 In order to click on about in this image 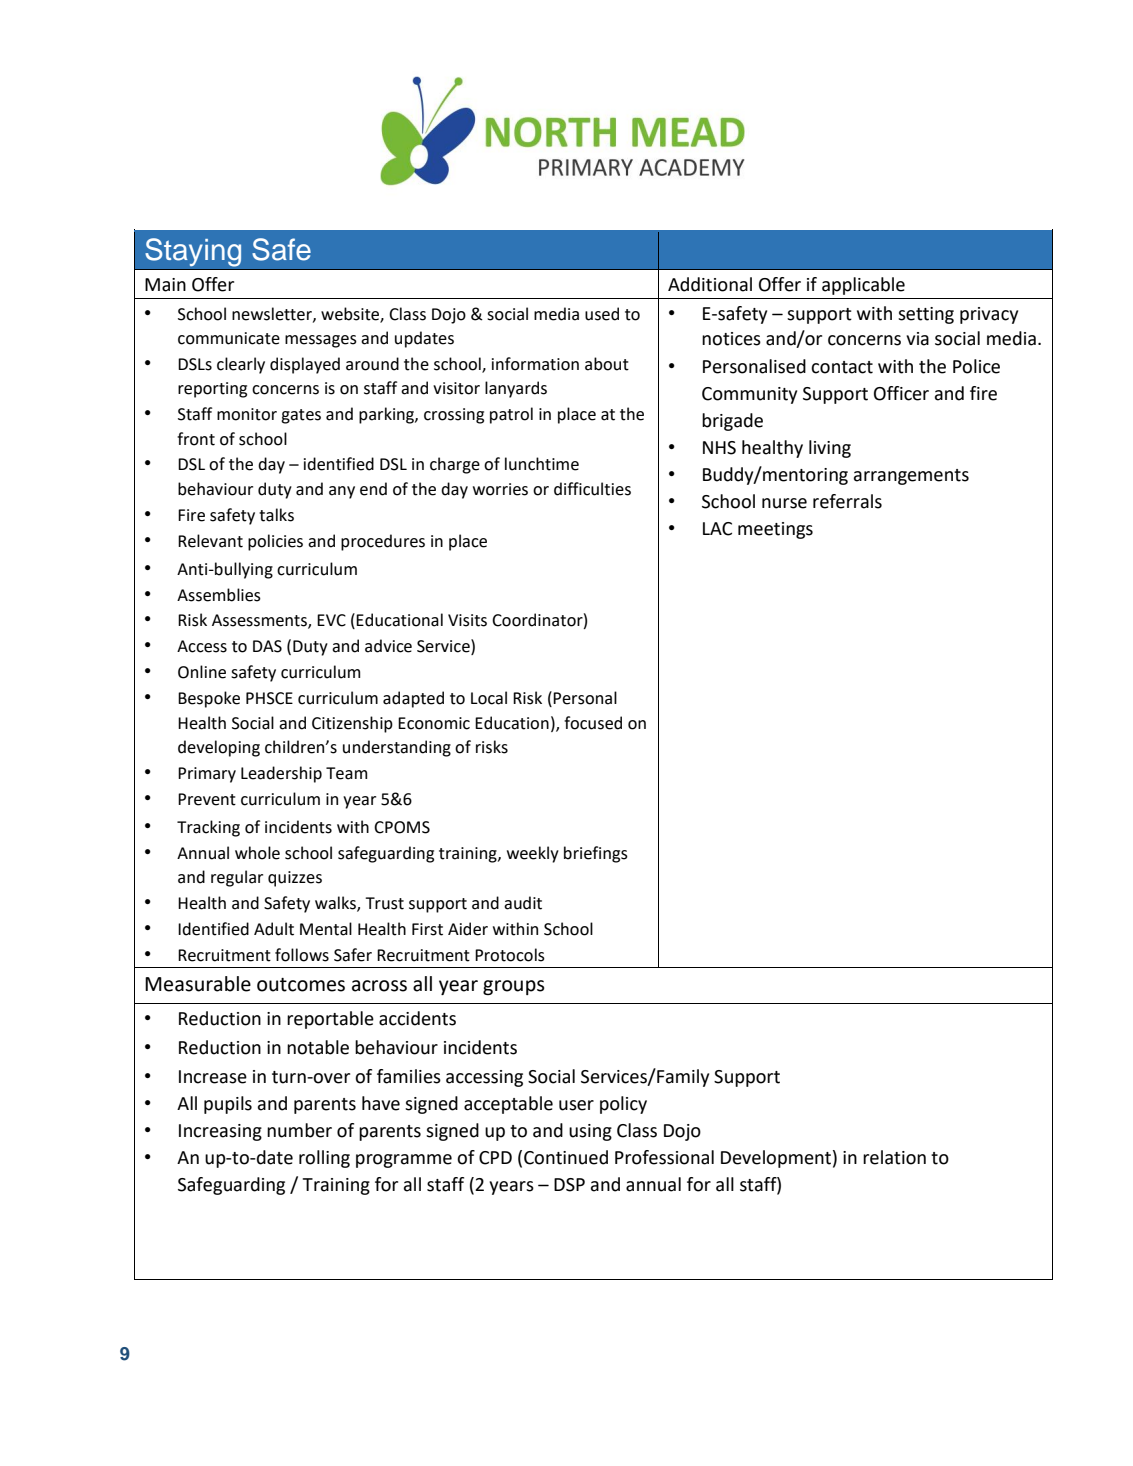, I will do `click(607, 364)`.
